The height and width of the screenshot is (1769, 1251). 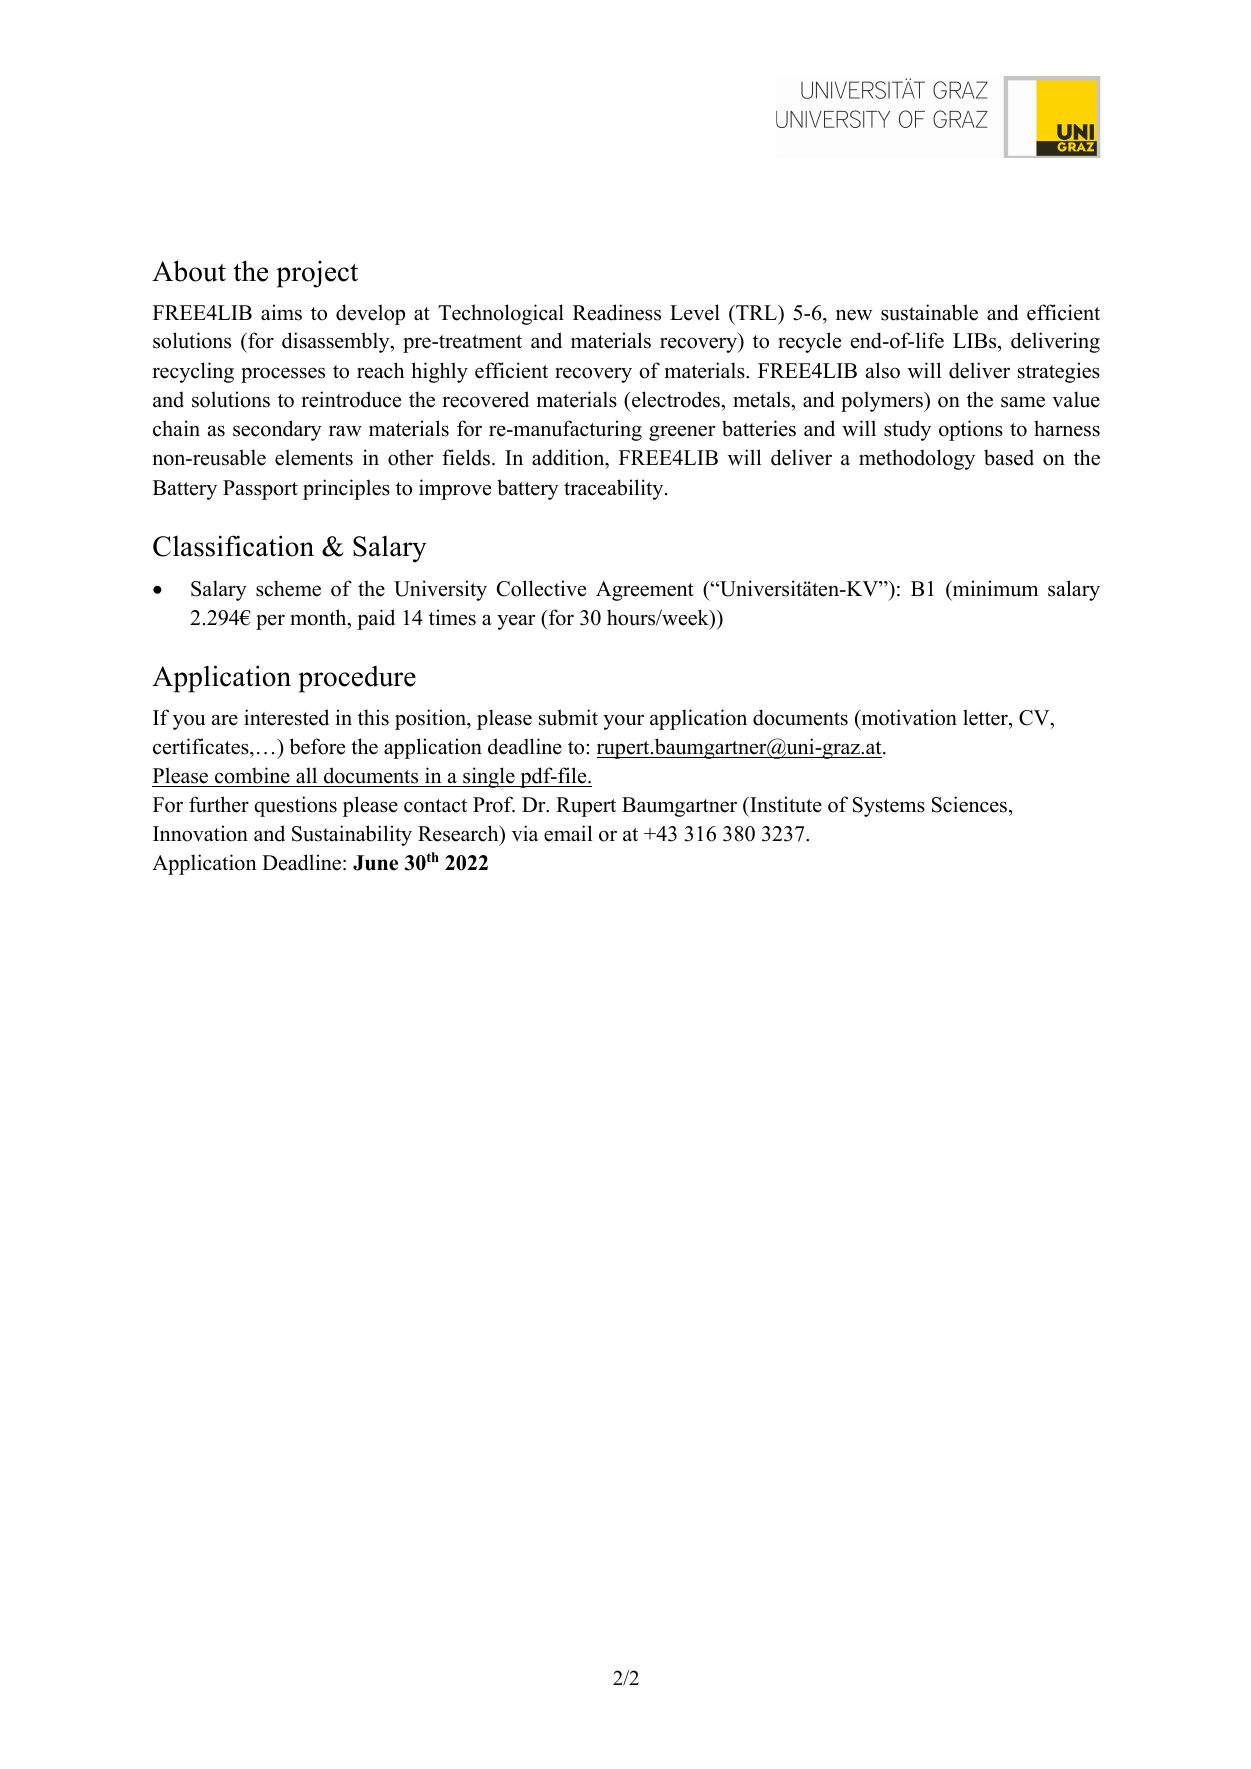 I want to click on sustainable, so click(x=929, y=312).
